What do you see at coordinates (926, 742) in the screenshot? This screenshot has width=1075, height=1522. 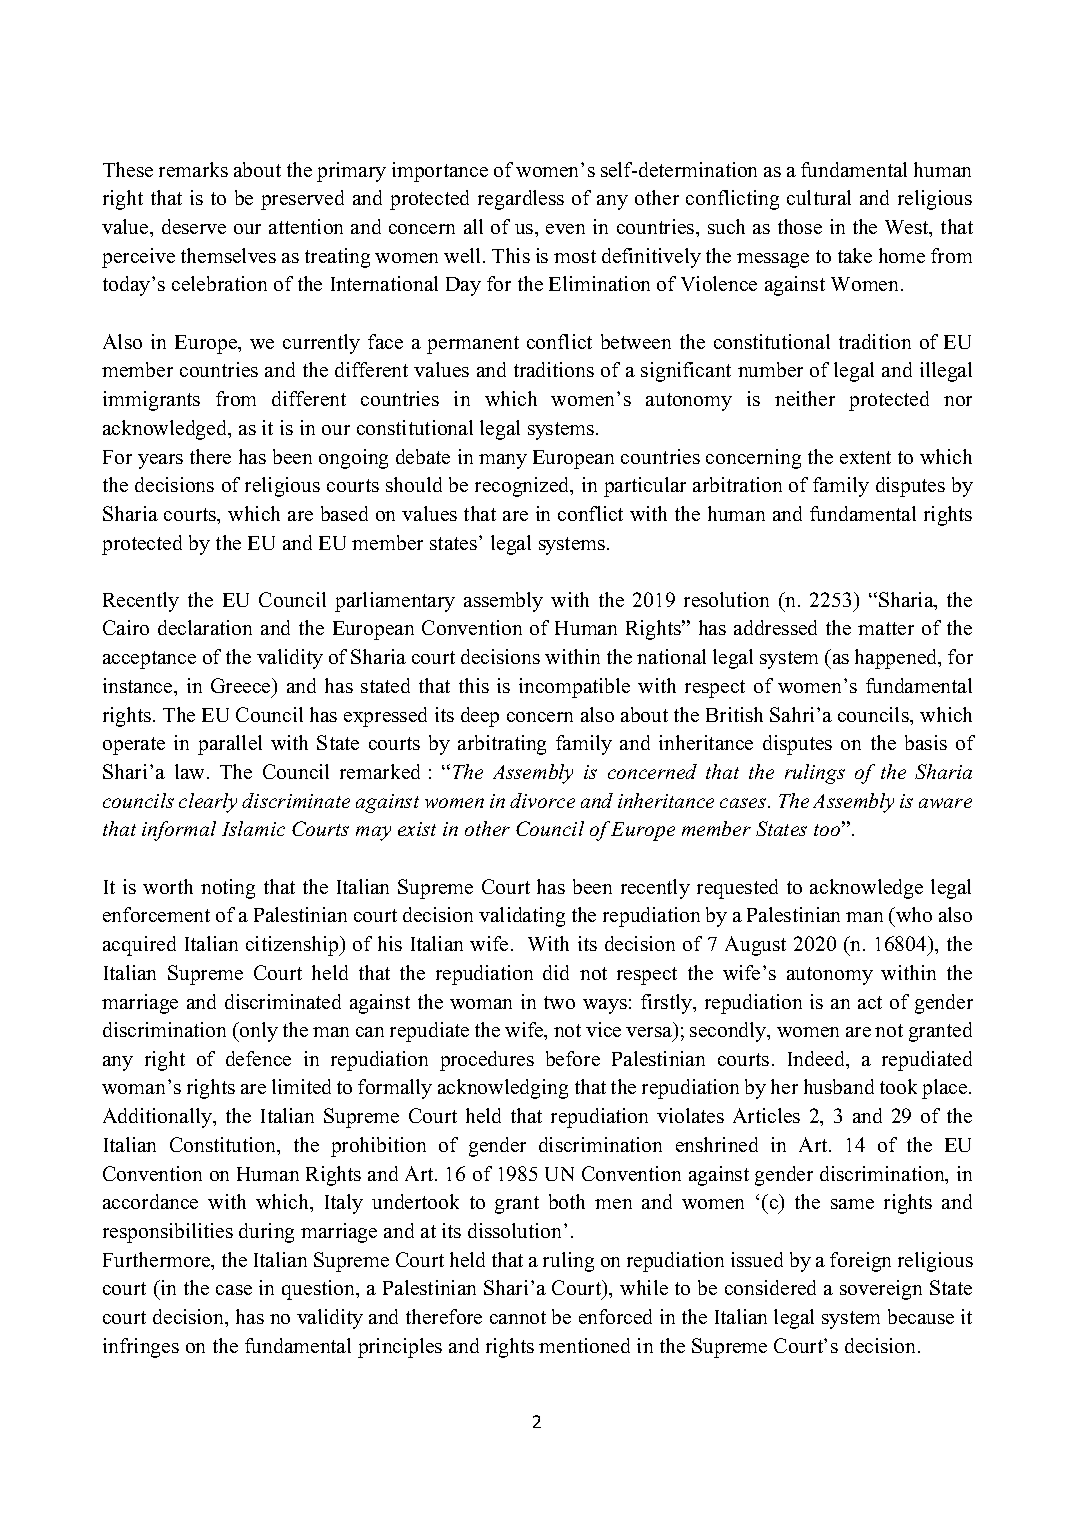 I see `basis` at bounding box center [926, 742].
